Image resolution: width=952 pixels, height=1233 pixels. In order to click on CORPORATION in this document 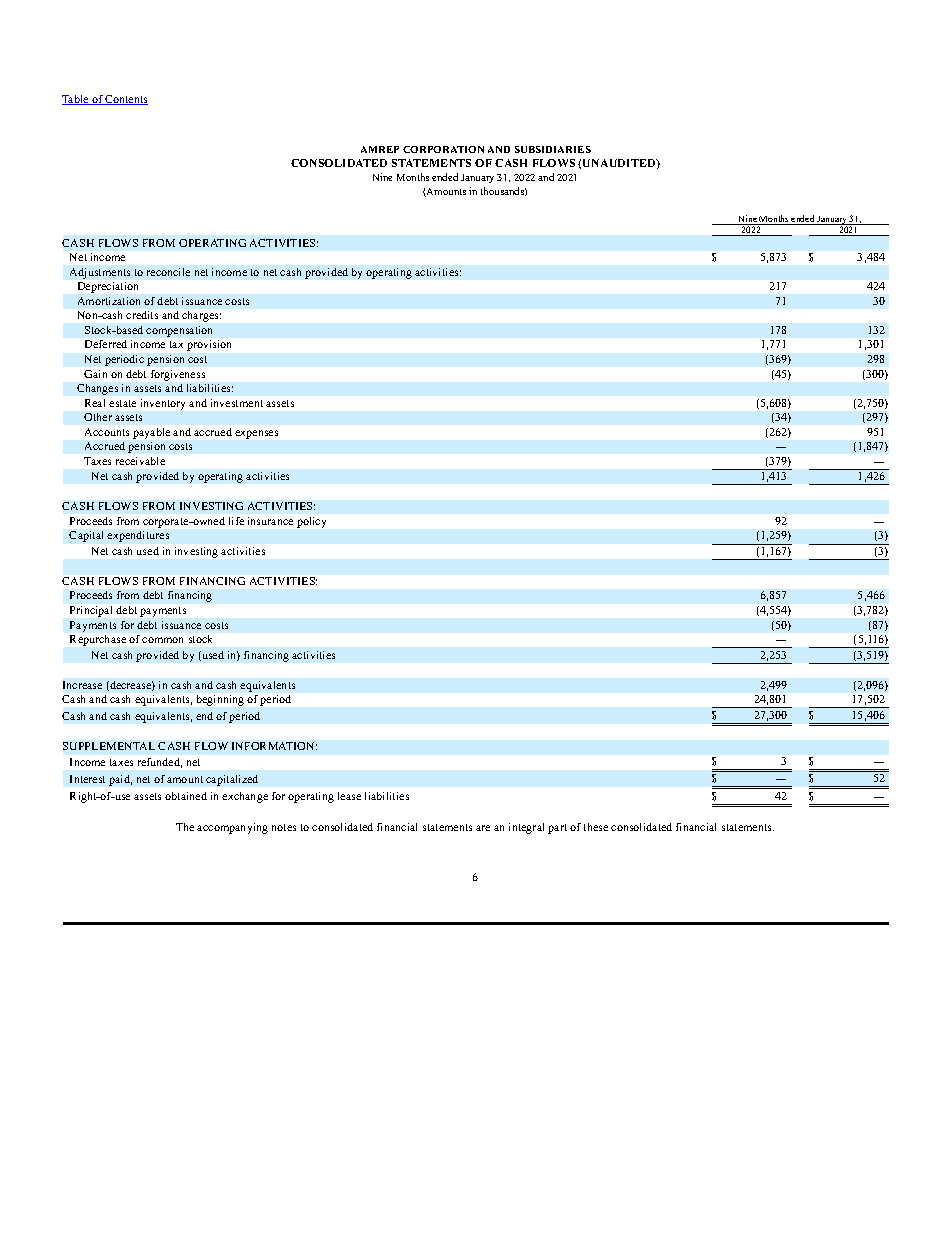, I will do `click(443, 149)`.
